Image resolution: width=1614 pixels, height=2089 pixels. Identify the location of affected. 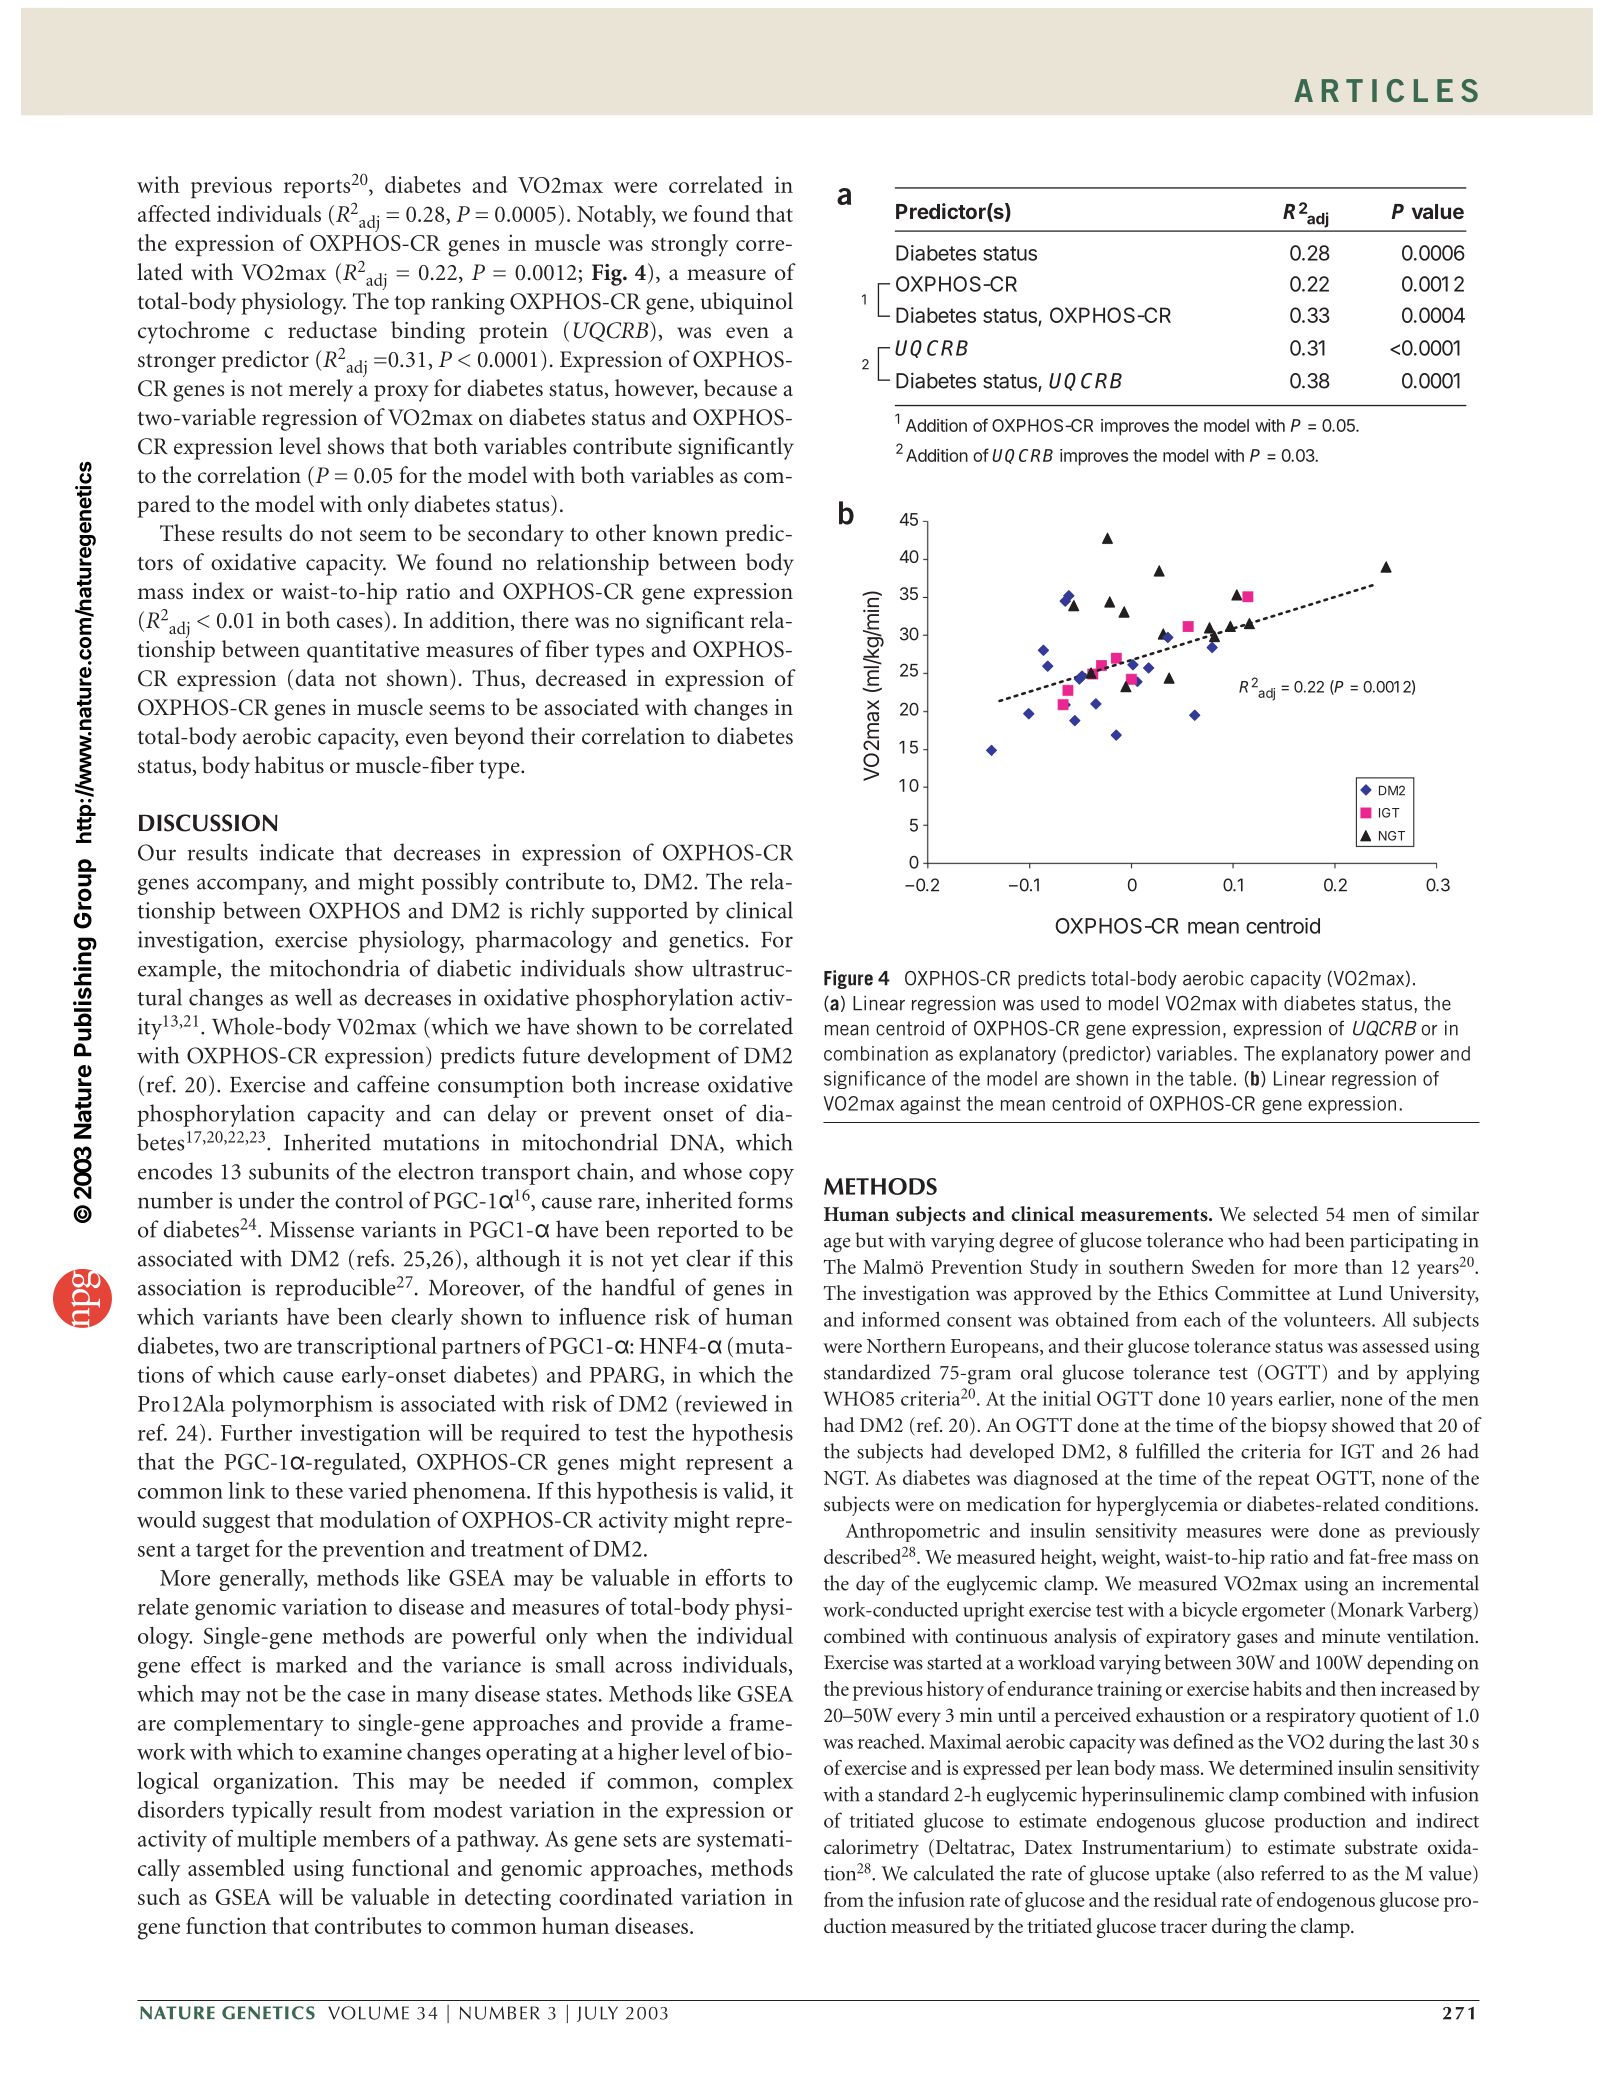
(174, 213).
